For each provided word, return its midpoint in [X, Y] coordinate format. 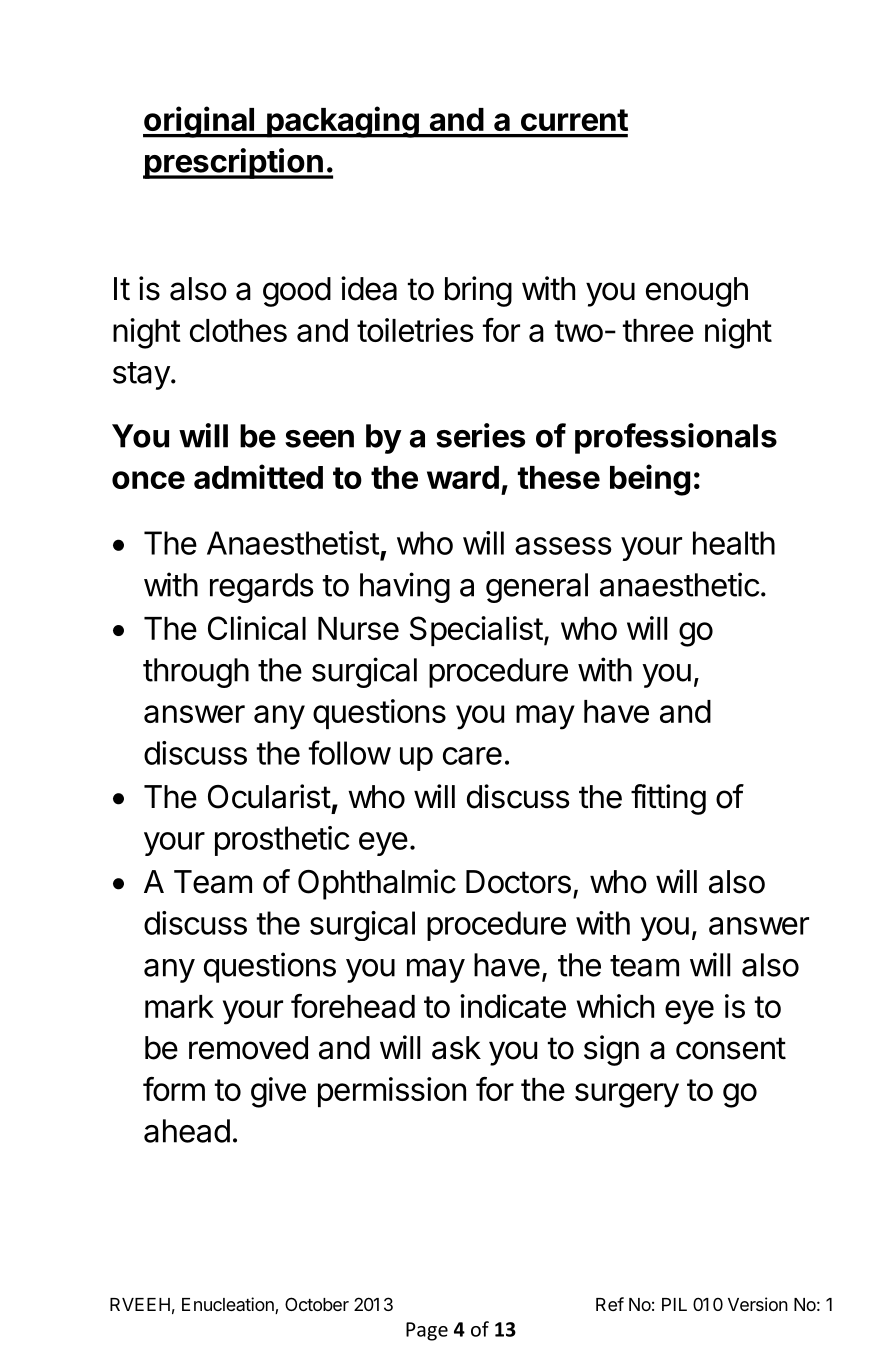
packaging [343, 122]
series [480, 435]
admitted [258, 476]
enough [697, 292]
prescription [234, 163]
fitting [668, 799]
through [196, 673]
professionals [676, 438]
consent [731, 1048]
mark [179, 1006]
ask [456, 1048]
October [317, 1304]
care [472, 756]
